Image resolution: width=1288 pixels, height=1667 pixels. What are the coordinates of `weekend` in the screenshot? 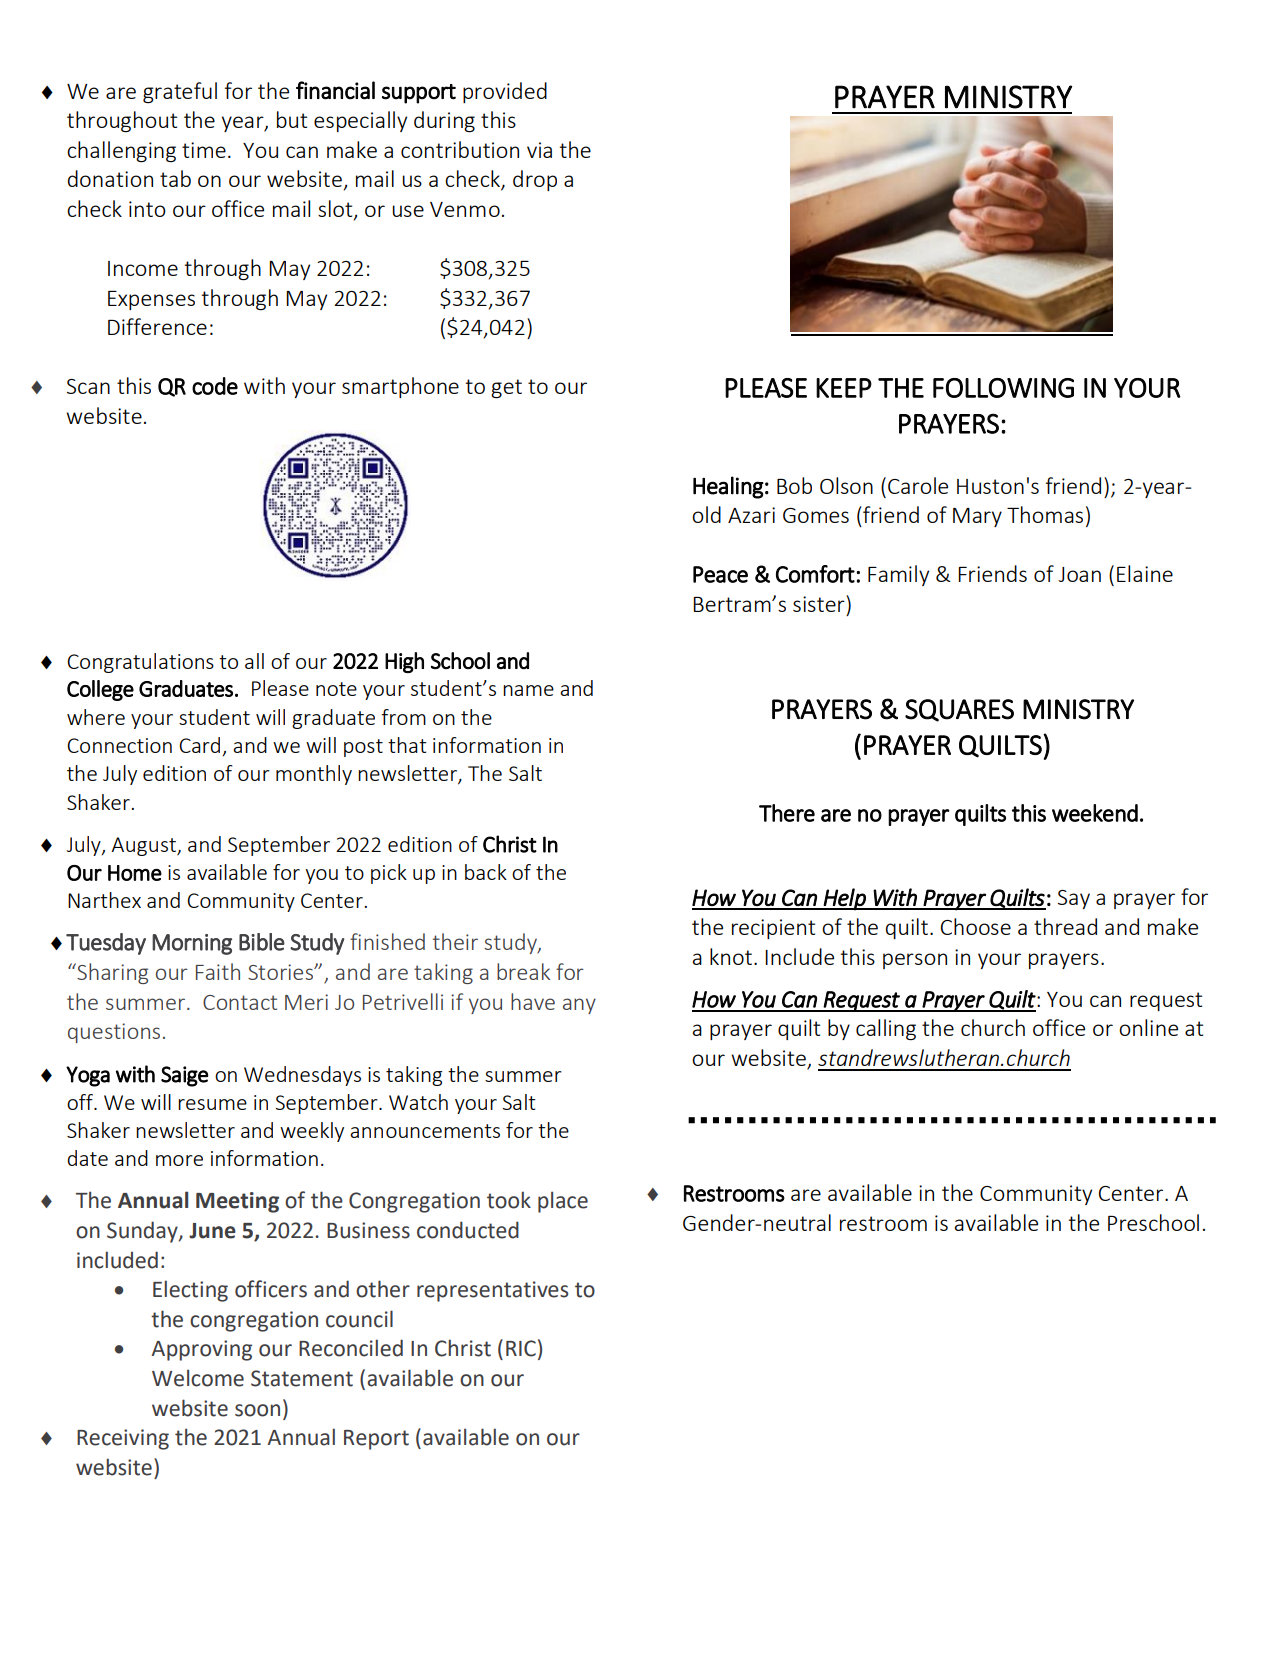 It's located at (1095, 813).
